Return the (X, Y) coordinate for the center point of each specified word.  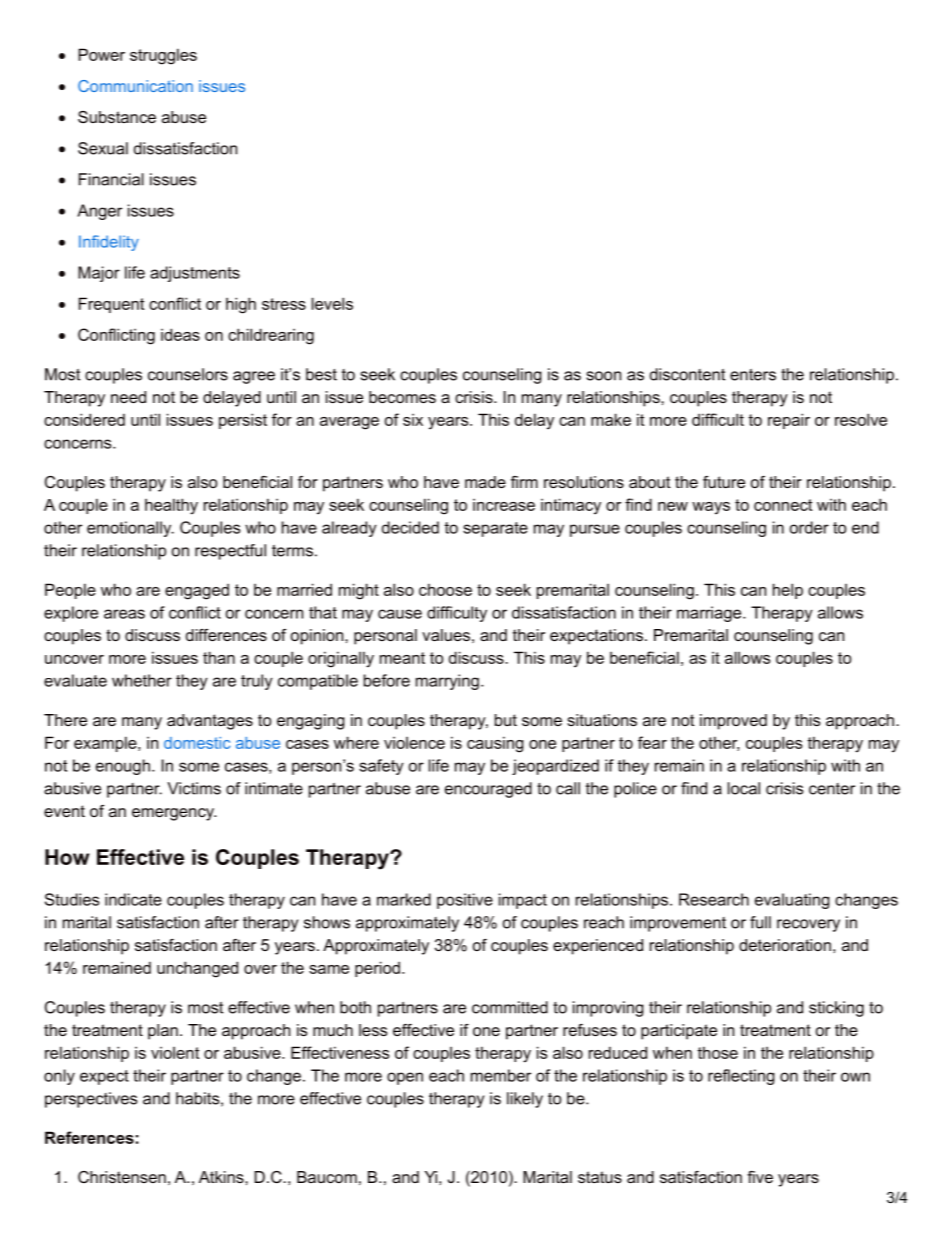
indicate (133, 899)
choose (445, 589)
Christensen (122, 1177)
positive (465, 901)
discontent (687, 374)
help (788, 591)
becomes (402, 397)
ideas (180, 334)
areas (124, 614)
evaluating (792, 901)
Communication (135, 86)
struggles (163, 56)
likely (525, 1100)
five (760, 1177)
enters (753, 375)
